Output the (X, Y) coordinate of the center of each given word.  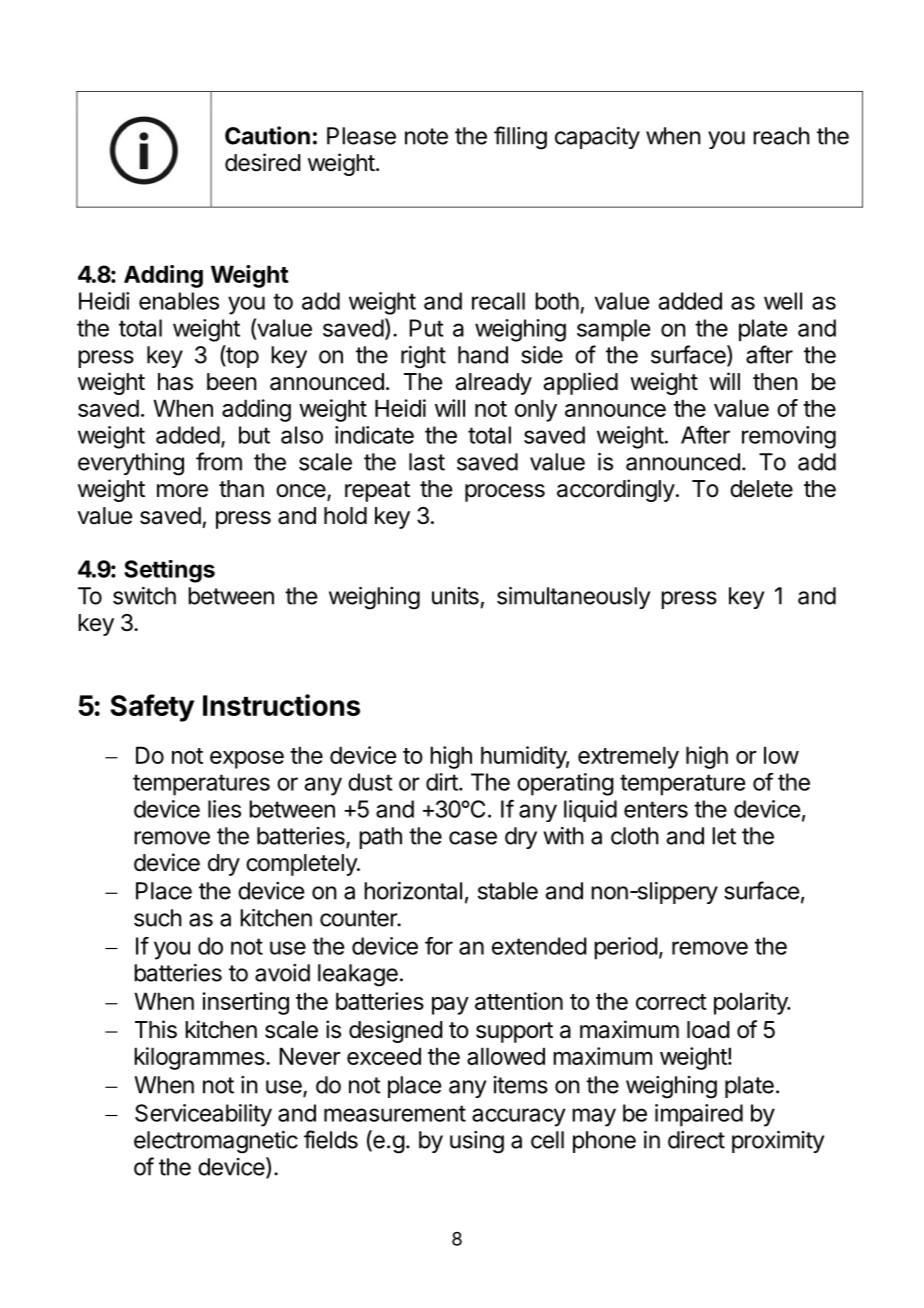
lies (224, 809)
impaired (699, 1115)
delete (761, 489)
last (427, 462)
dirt (443, 782)
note (426, 136)
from (219, 461)
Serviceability (203, 1115)
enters (656, 809)
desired (263, 162)
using (477, 1142)
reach (781, 136)
